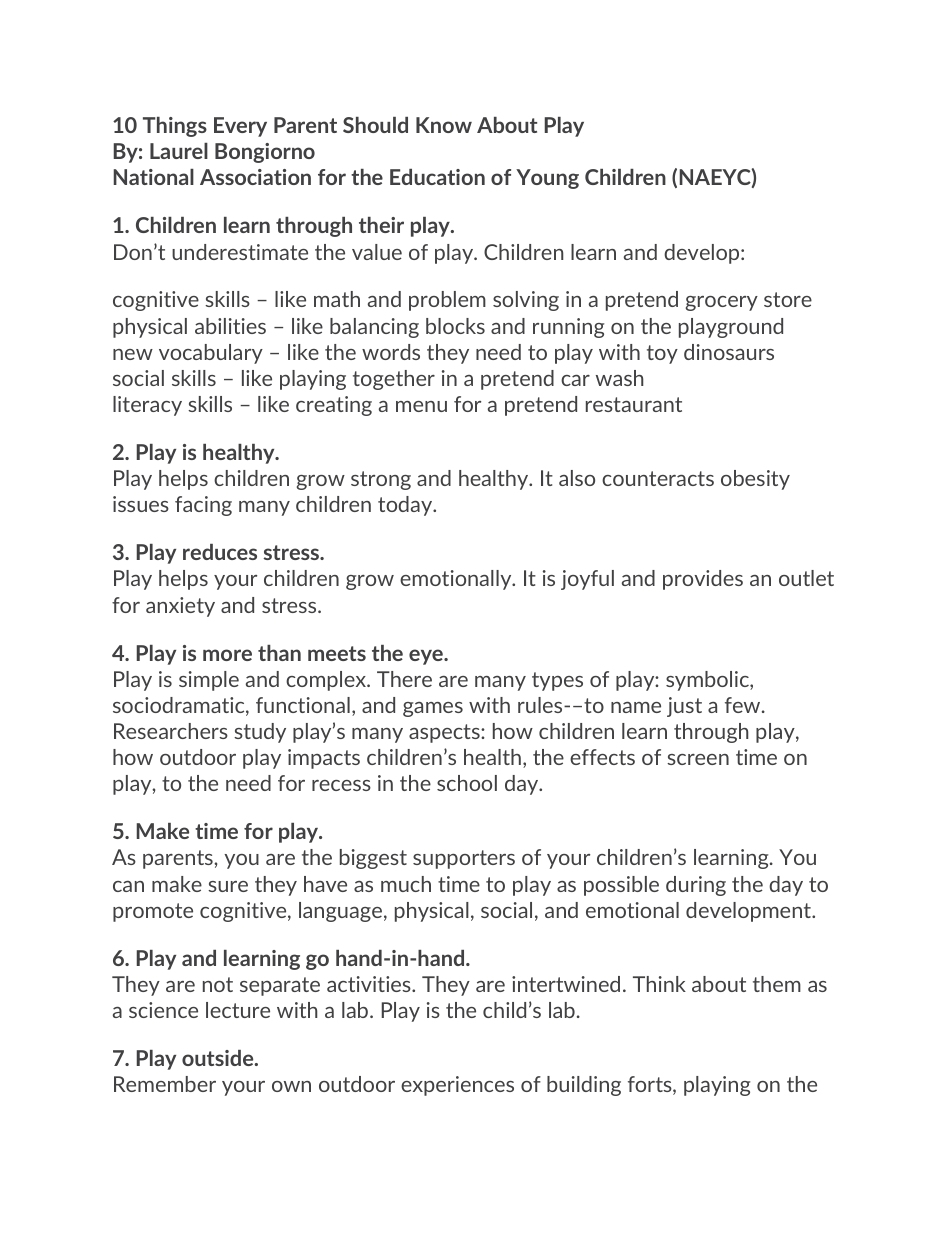 The width and height of the page is (952, 1233). I want to click on screen, so click(698, 759).
